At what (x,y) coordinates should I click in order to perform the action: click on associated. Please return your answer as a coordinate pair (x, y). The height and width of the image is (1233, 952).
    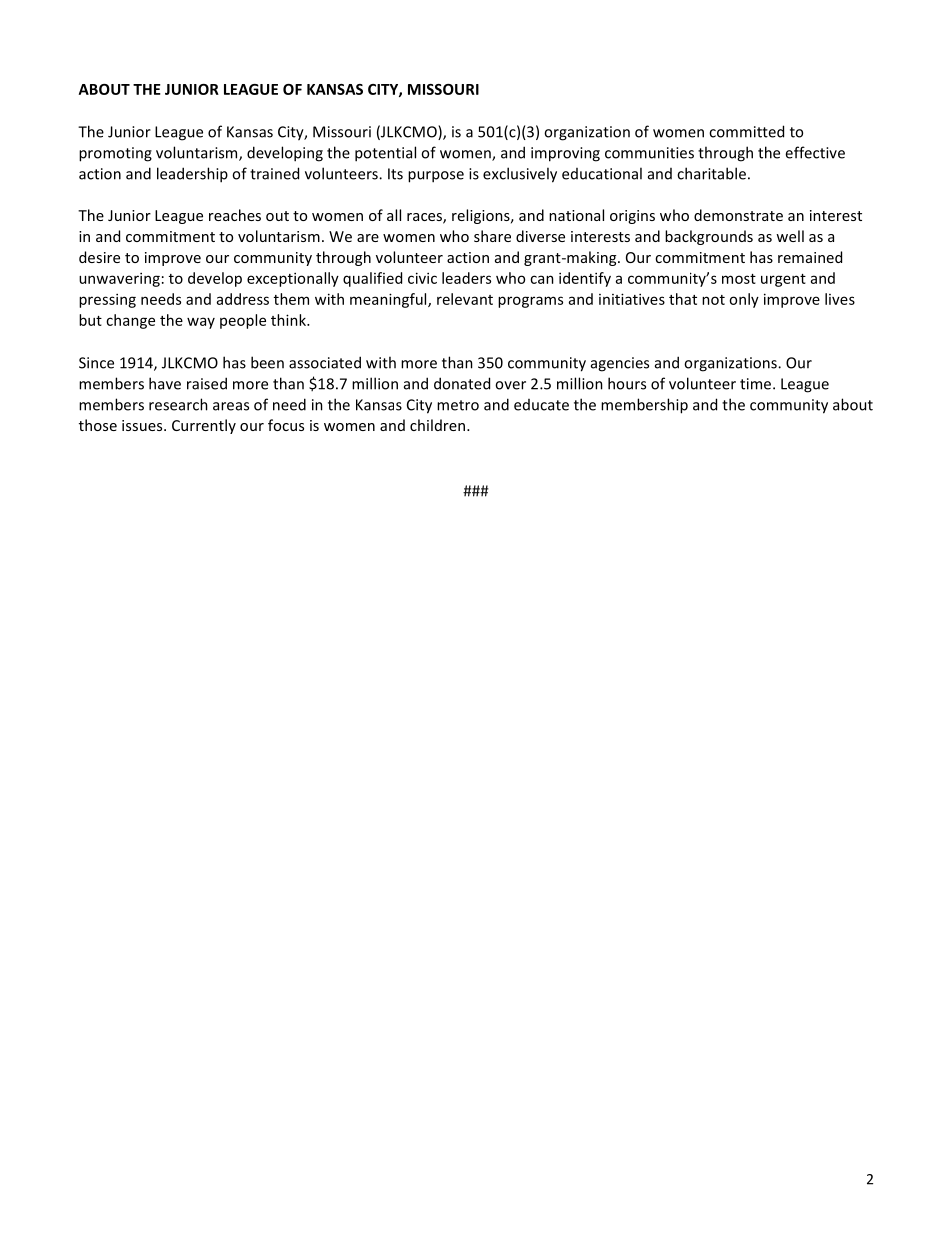
    Looking at the image, I should click on (325, 362).
